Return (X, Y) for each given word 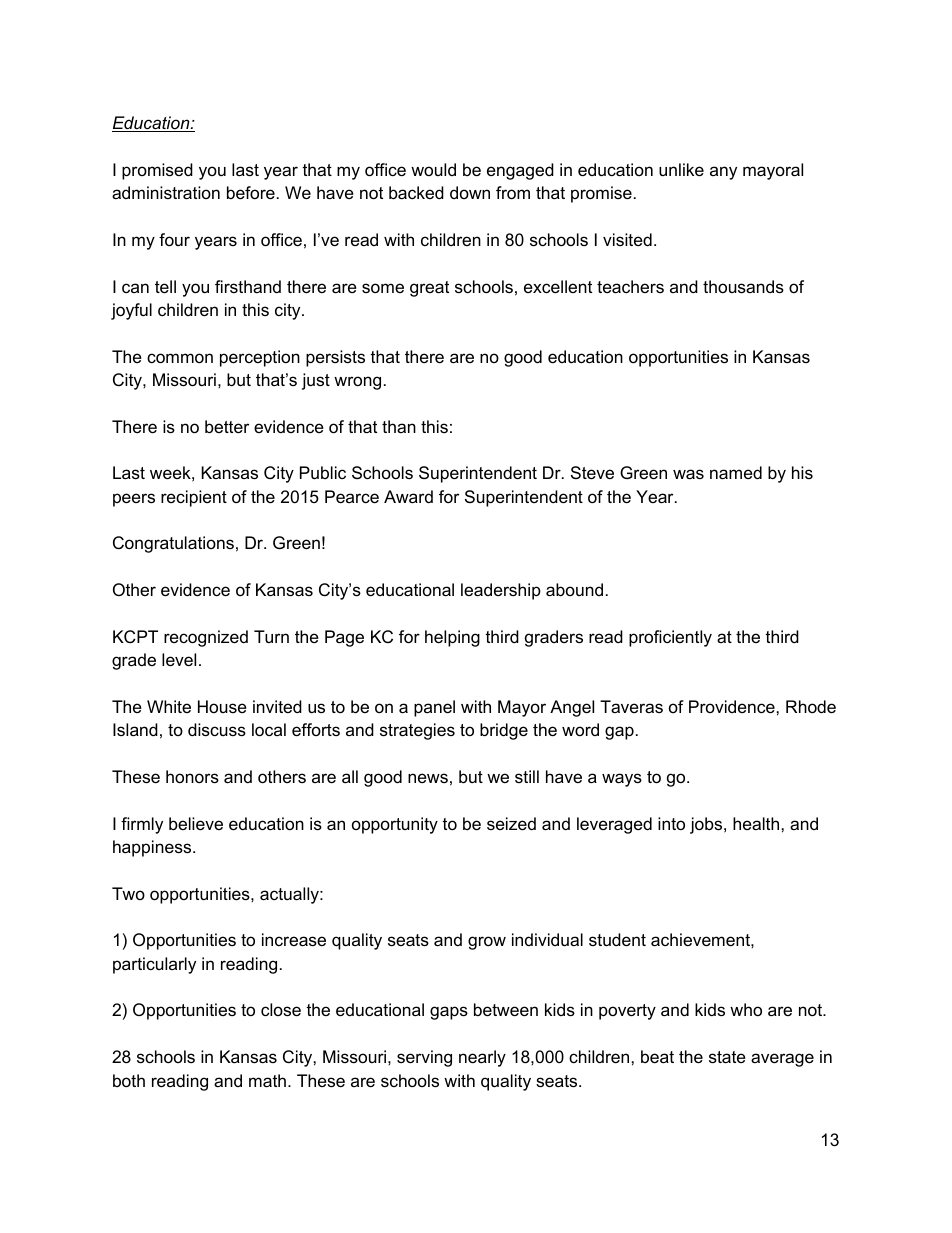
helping (452, 638)
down (470, 192)
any (723, 173)
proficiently (670, 638)
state (727, 1057)
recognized (206, 638)
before (251, 193)
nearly (482, 1058)
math (267, 1081)
